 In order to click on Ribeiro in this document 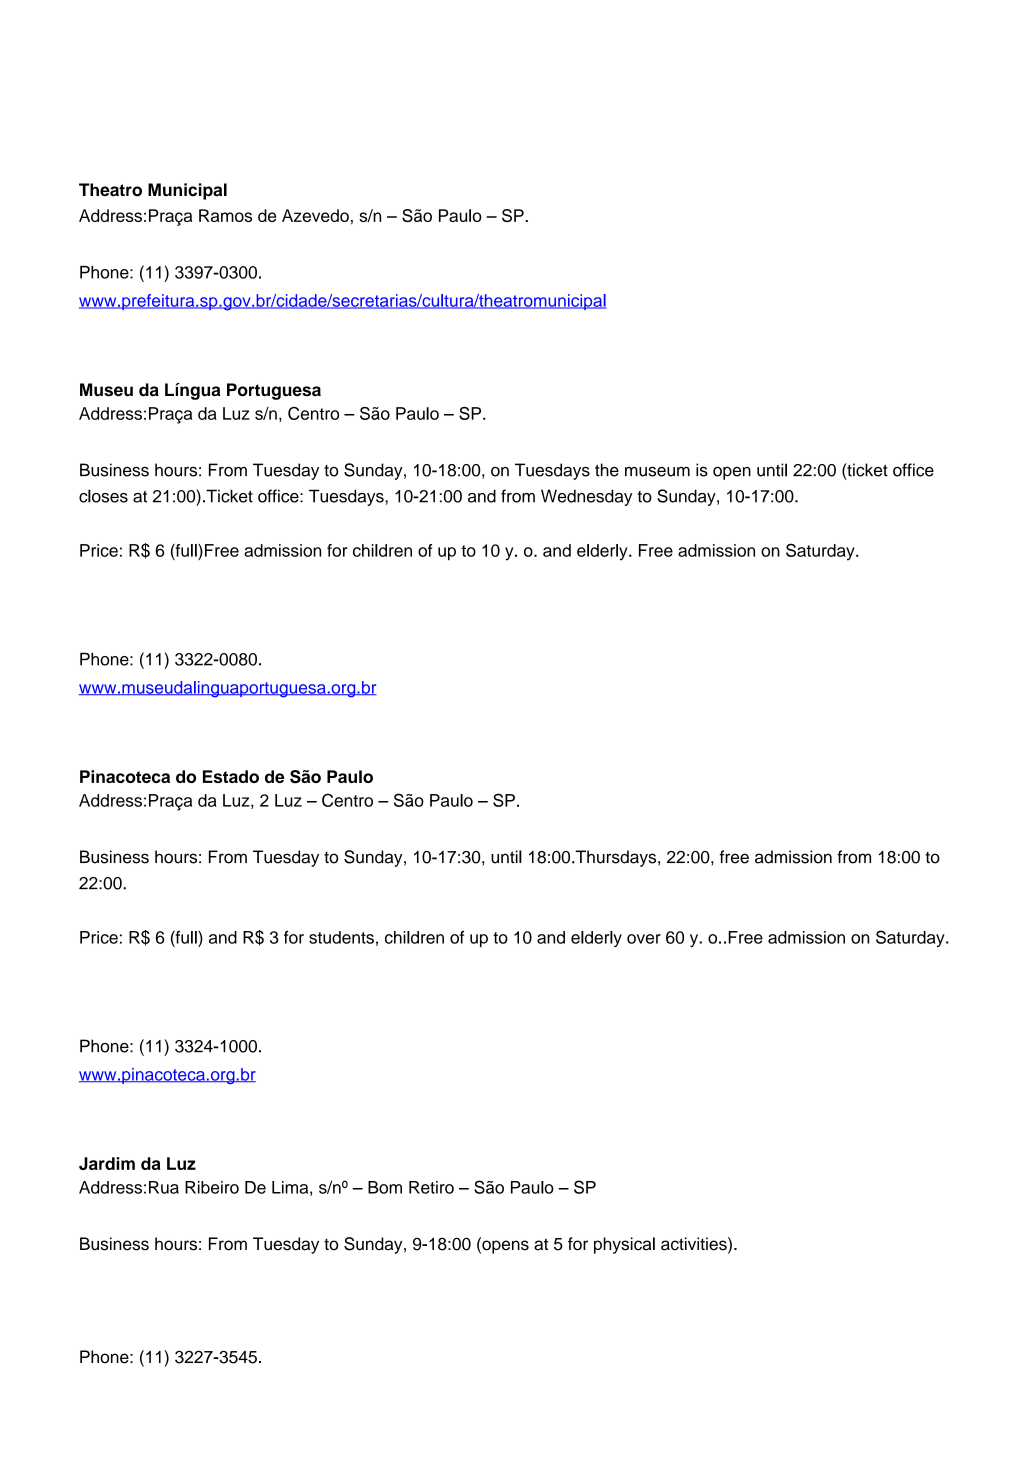, I will do `click(212, 1187)`.
